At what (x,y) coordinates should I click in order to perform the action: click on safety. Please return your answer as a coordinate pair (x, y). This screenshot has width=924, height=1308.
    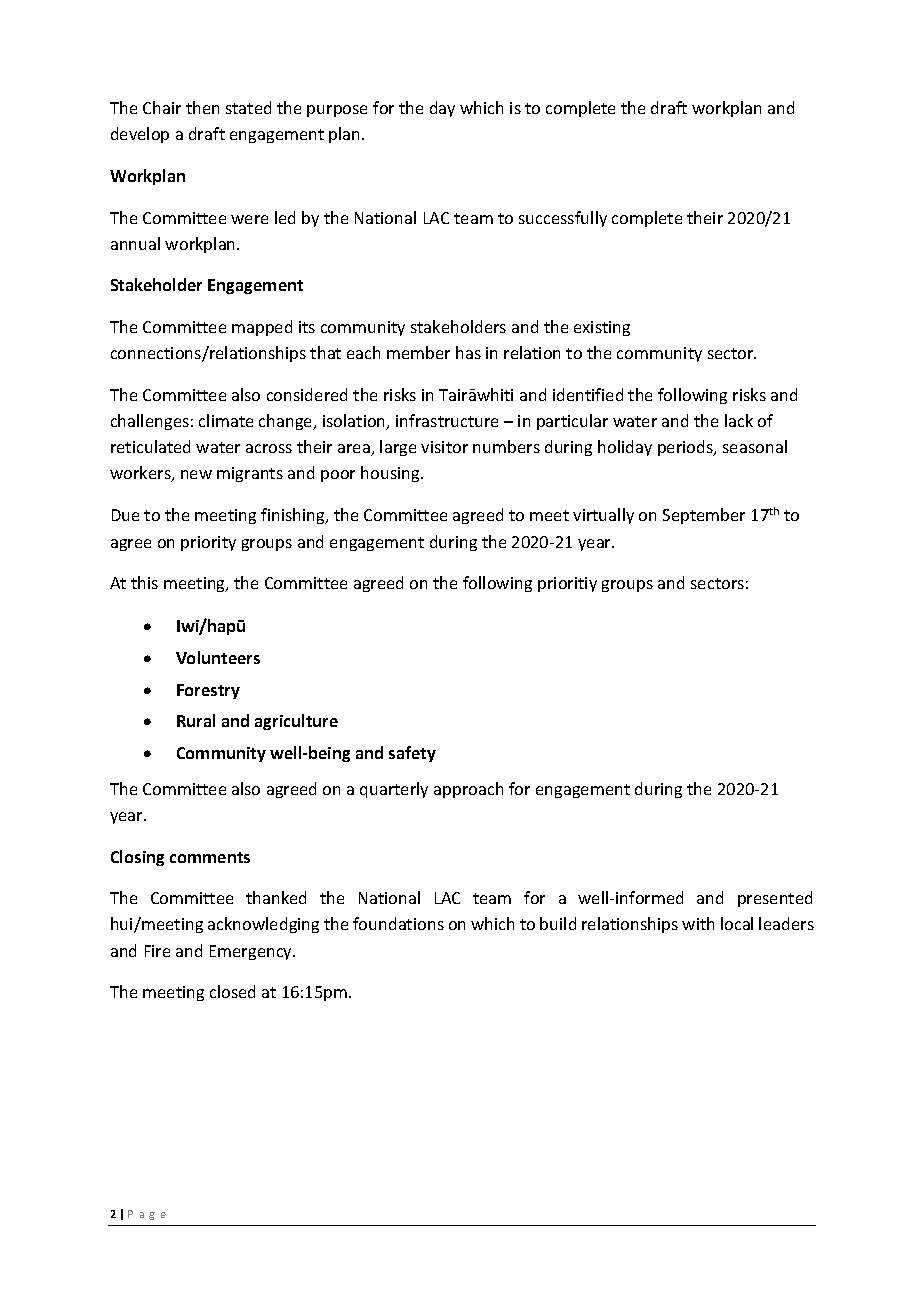
    Looking at the image, I should click on (412, 754).
